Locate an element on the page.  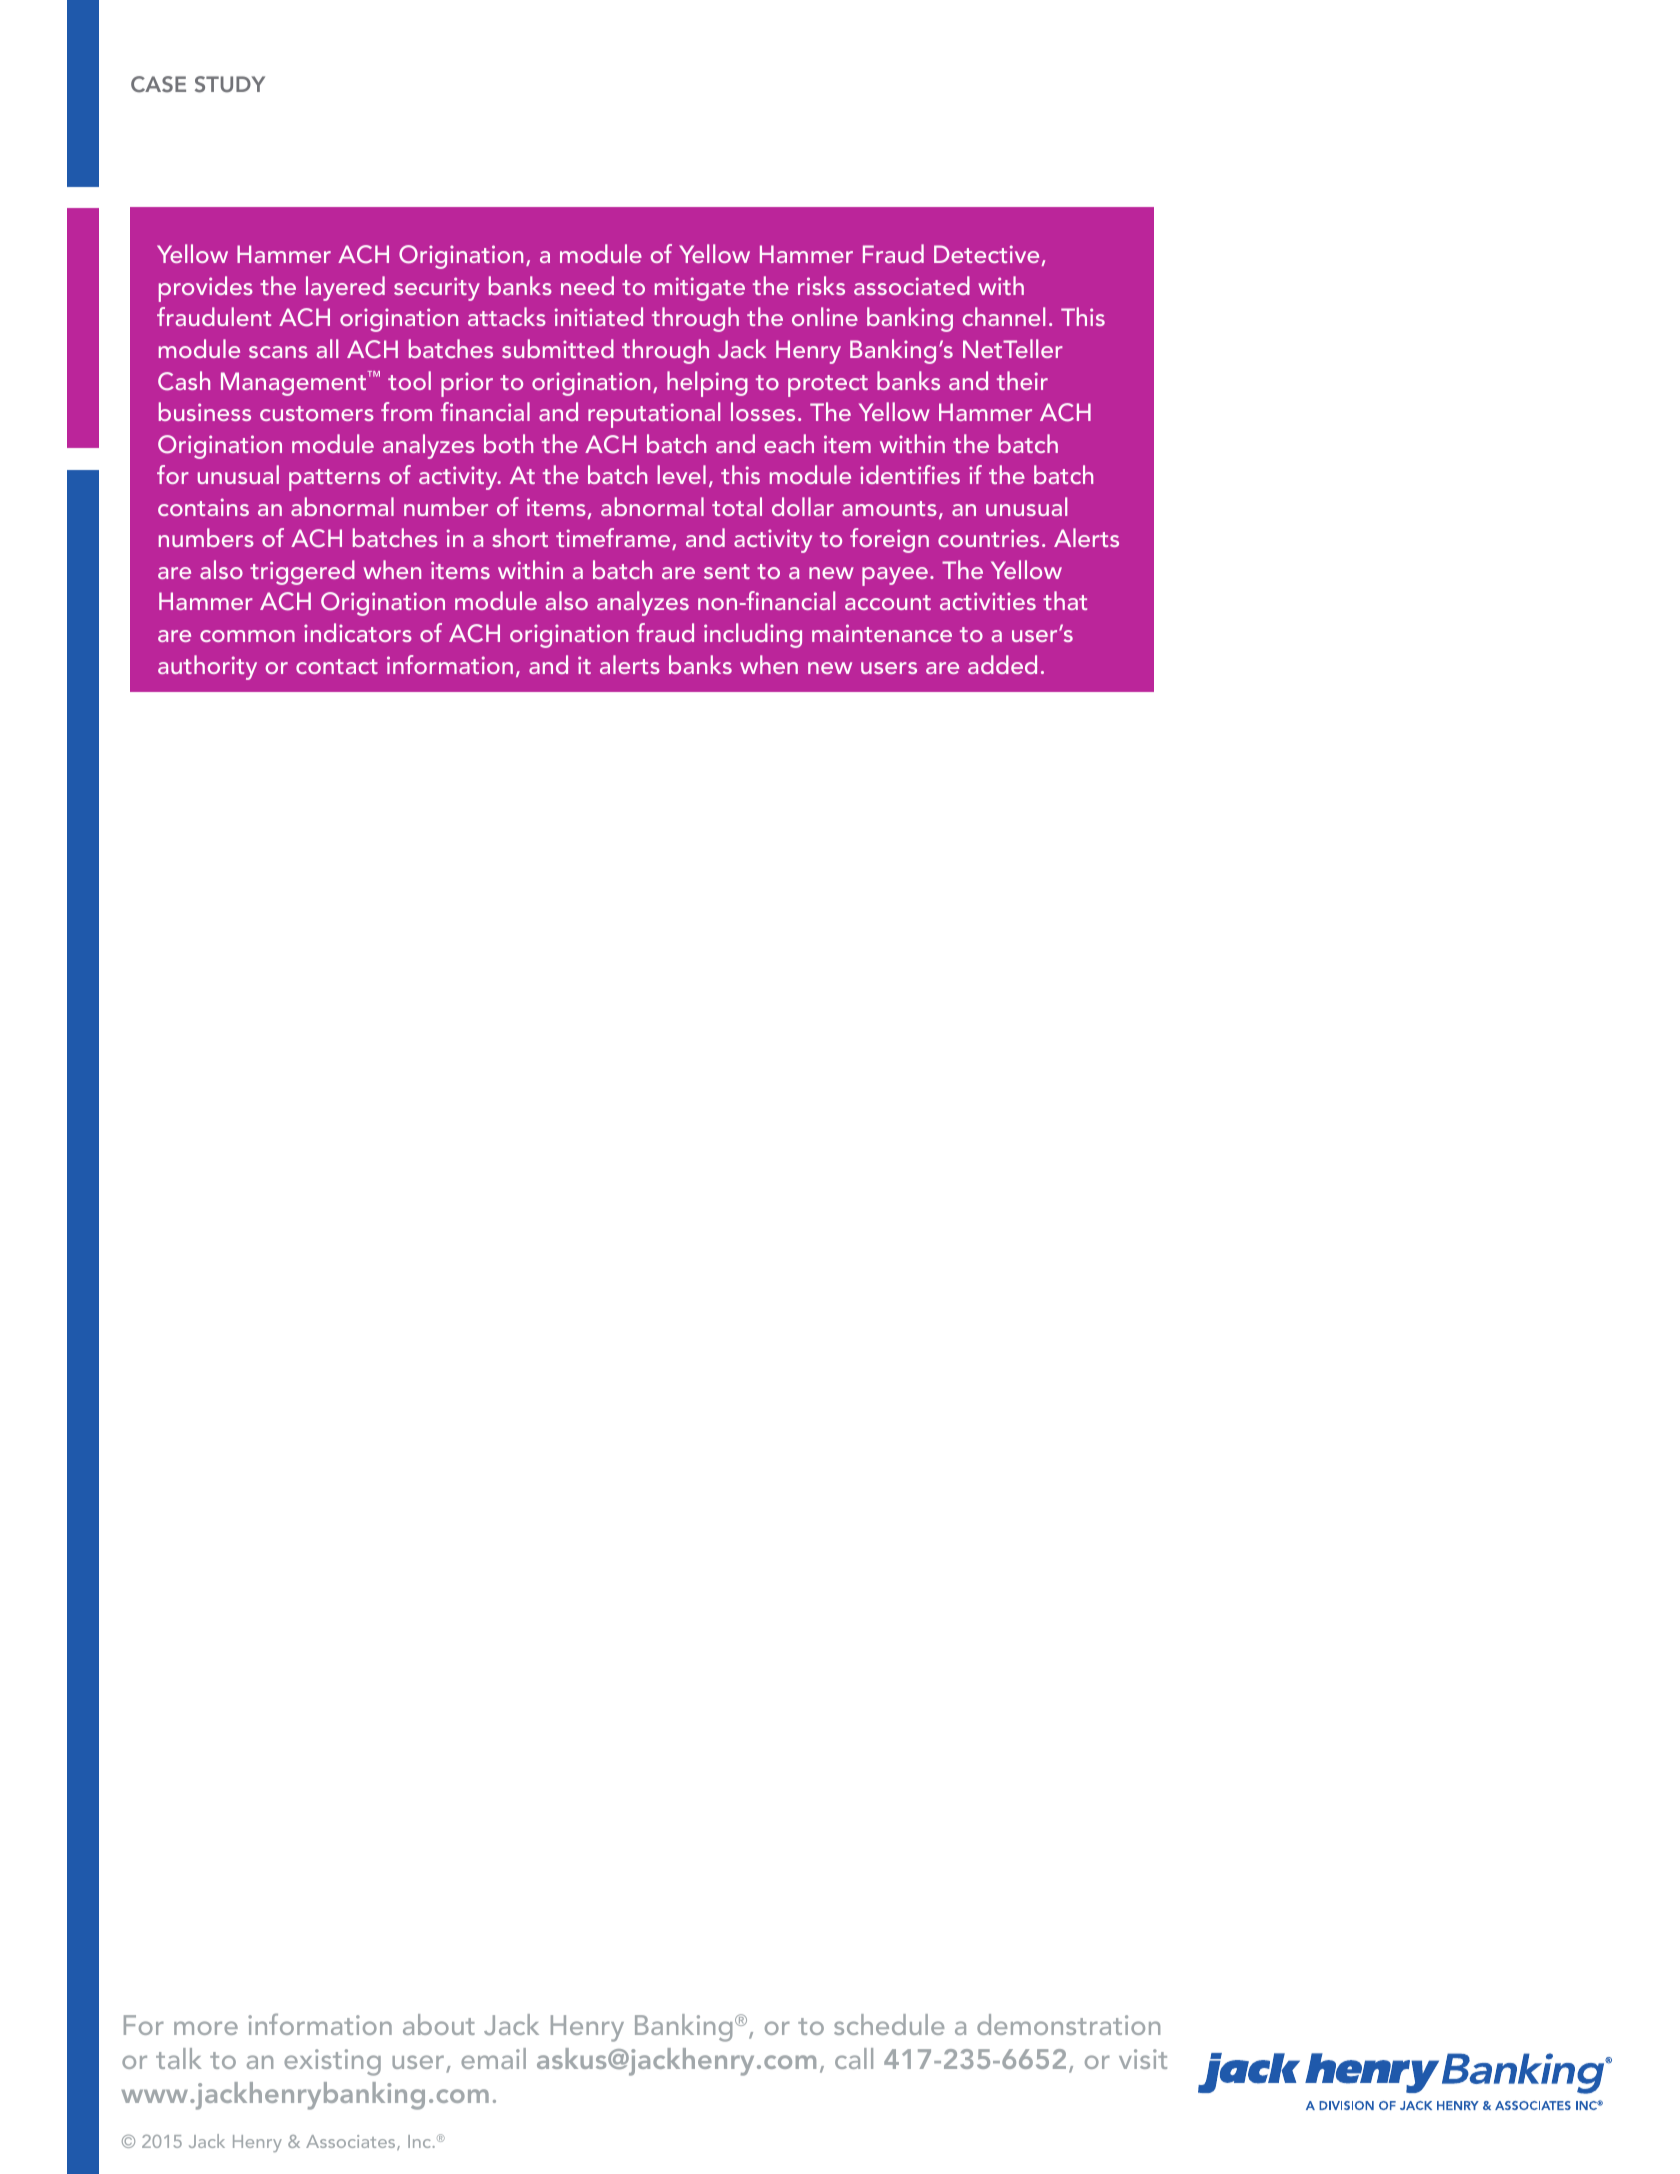
mitigate is located at coordinates (700, 289).
